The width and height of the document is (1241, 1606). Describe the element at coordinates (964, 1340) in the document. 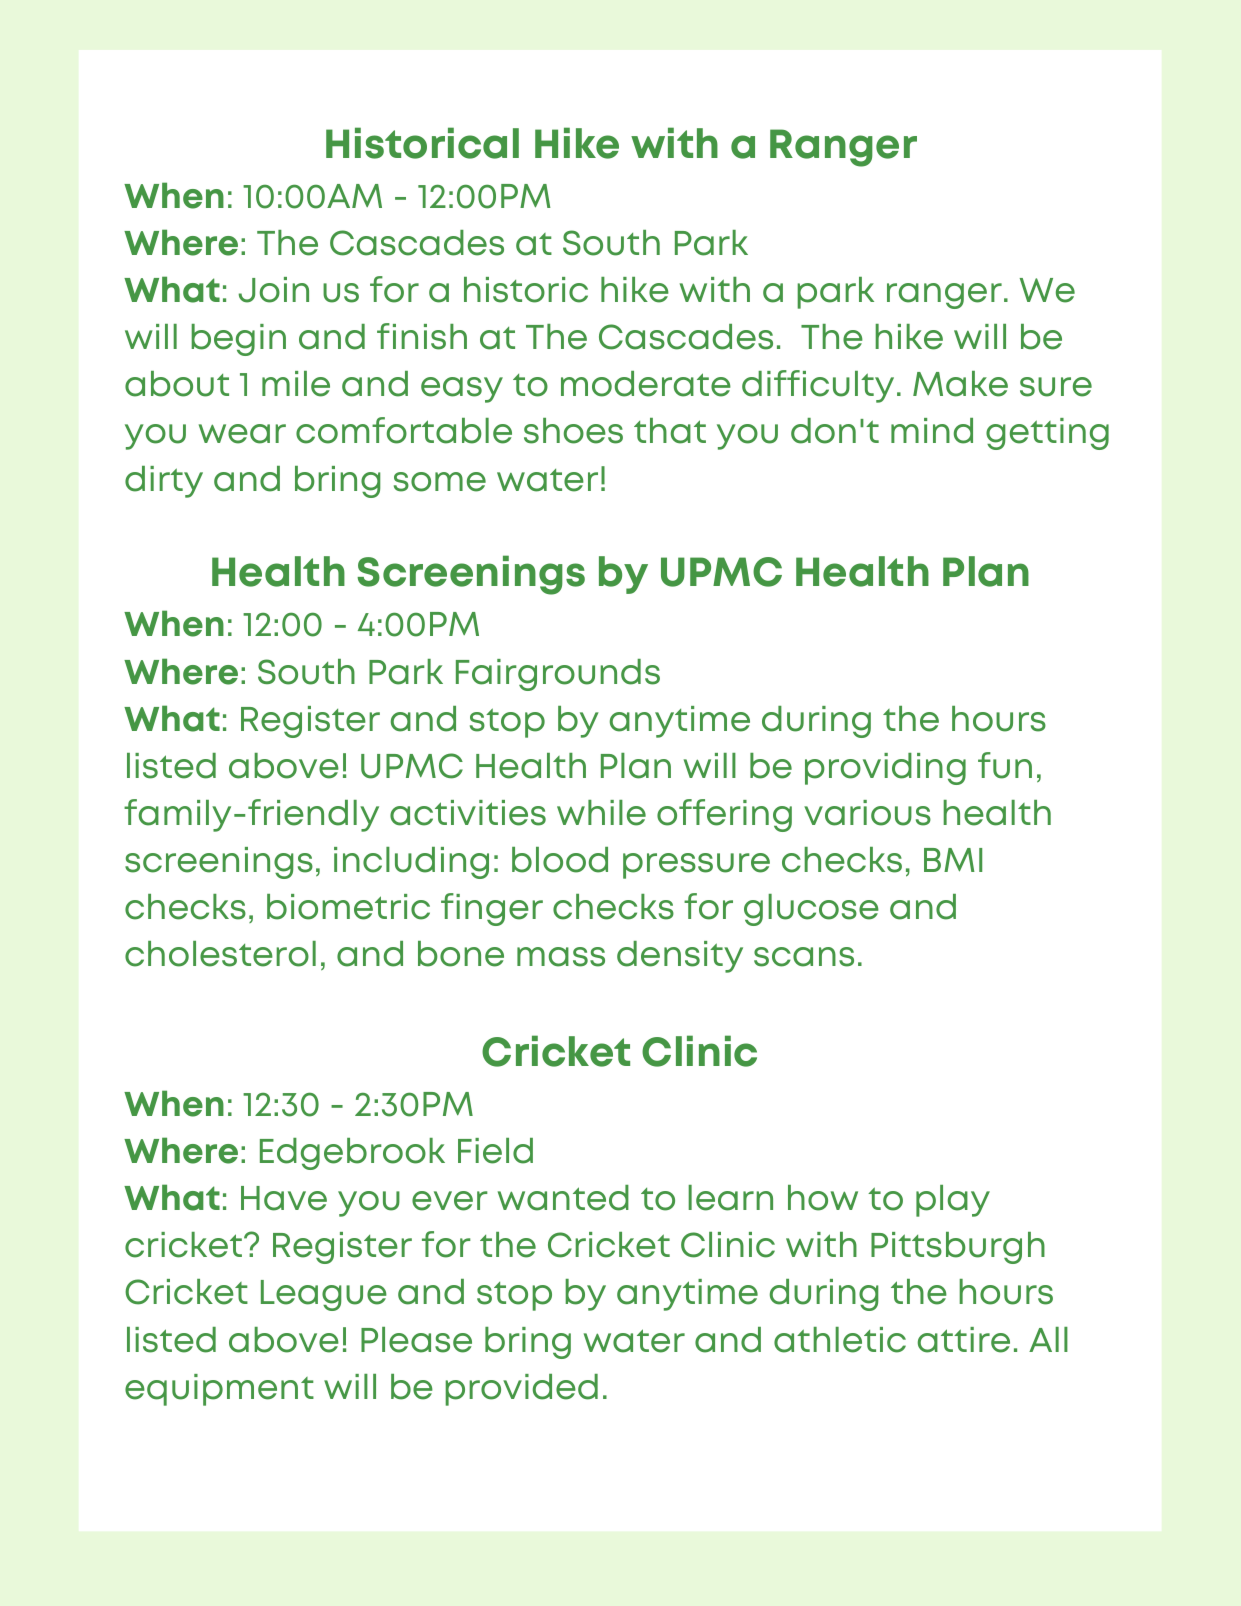

I see `attire` at that location.
